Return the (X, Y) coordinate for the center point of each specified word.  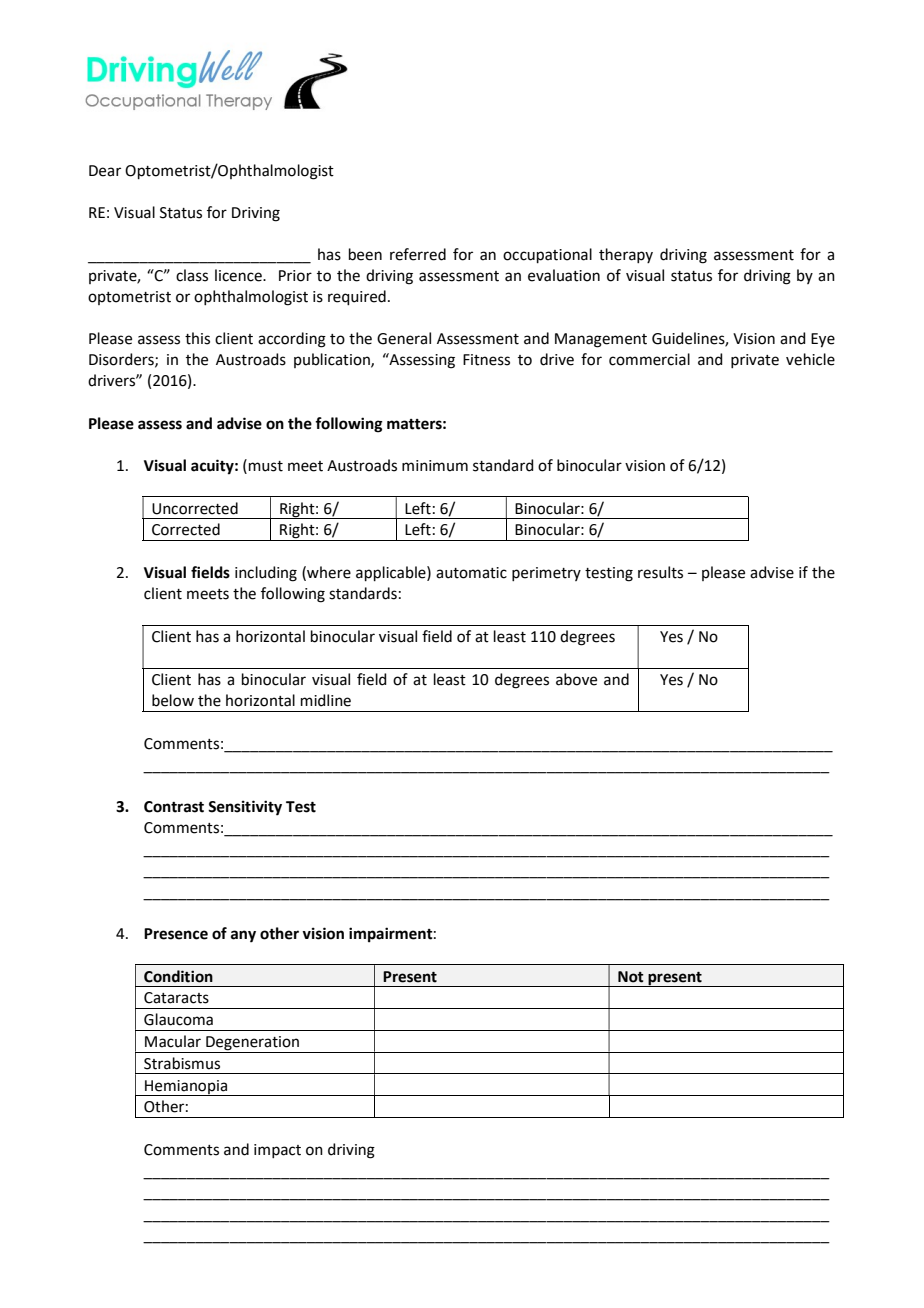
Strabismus (182, 1063)
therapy (626, 255)
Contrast (174, 807)
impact (277, 1151)
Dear (105, 171)
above (576, 679)
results (660, 572)
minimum (435, 466)
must (266, 466)
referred (418, 254)
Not (631, 977)
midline (326, 700)
